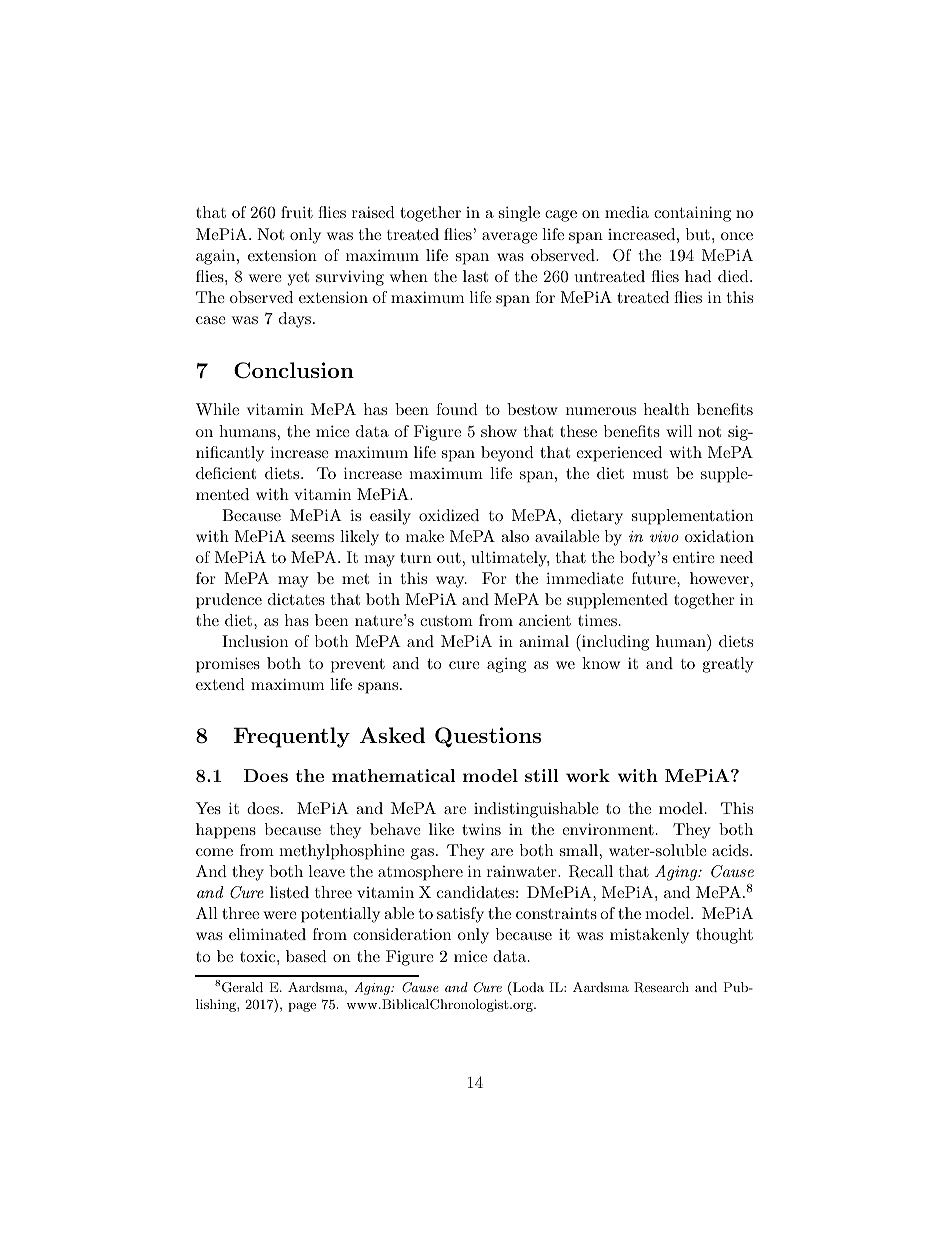 Image resolution: width=952 pixels, height=1233 pixels. I want to click on fruit, so click(297, 212).
